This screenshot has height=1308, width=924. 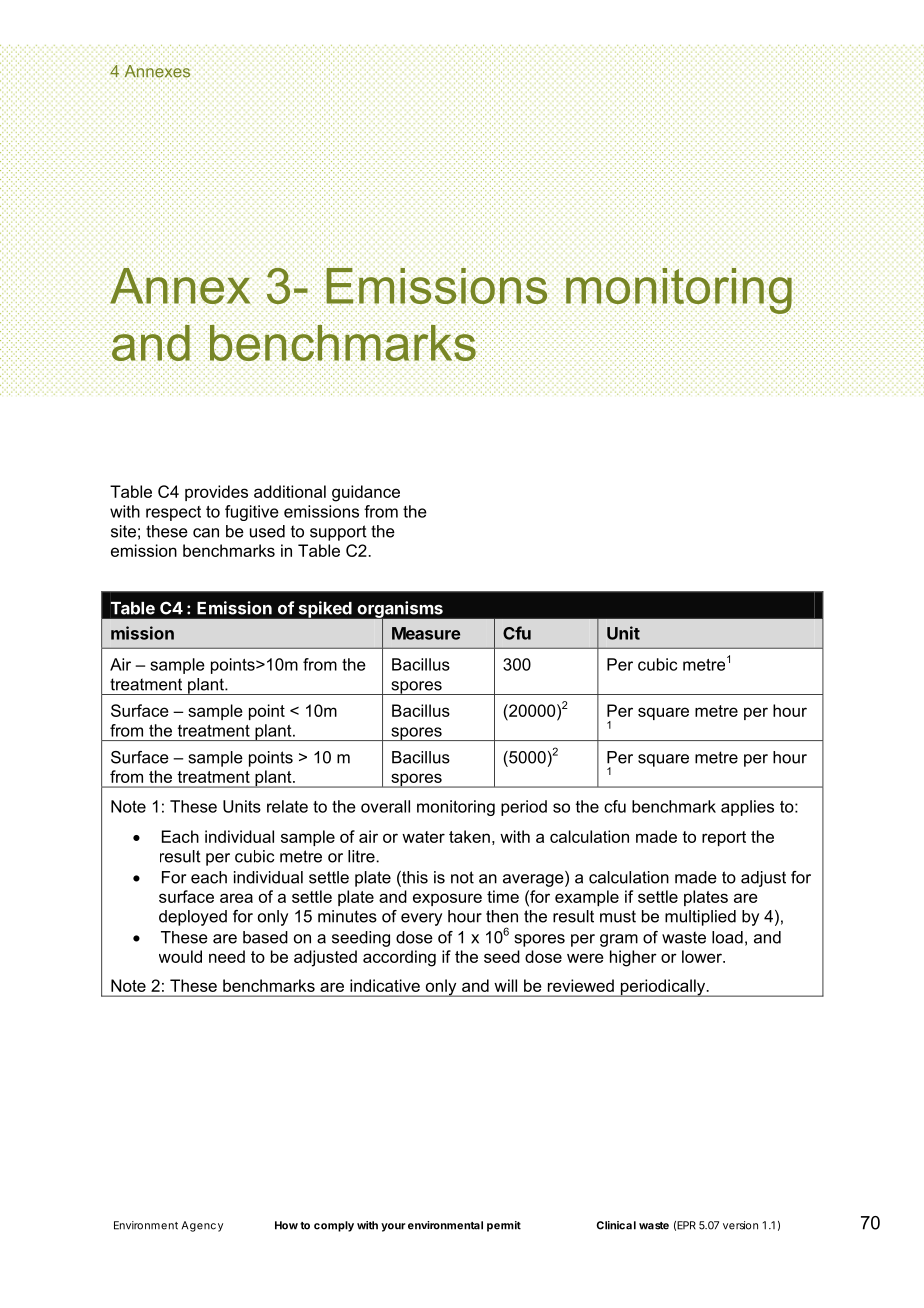 I want to click on area, so click(x=236, y=898).
